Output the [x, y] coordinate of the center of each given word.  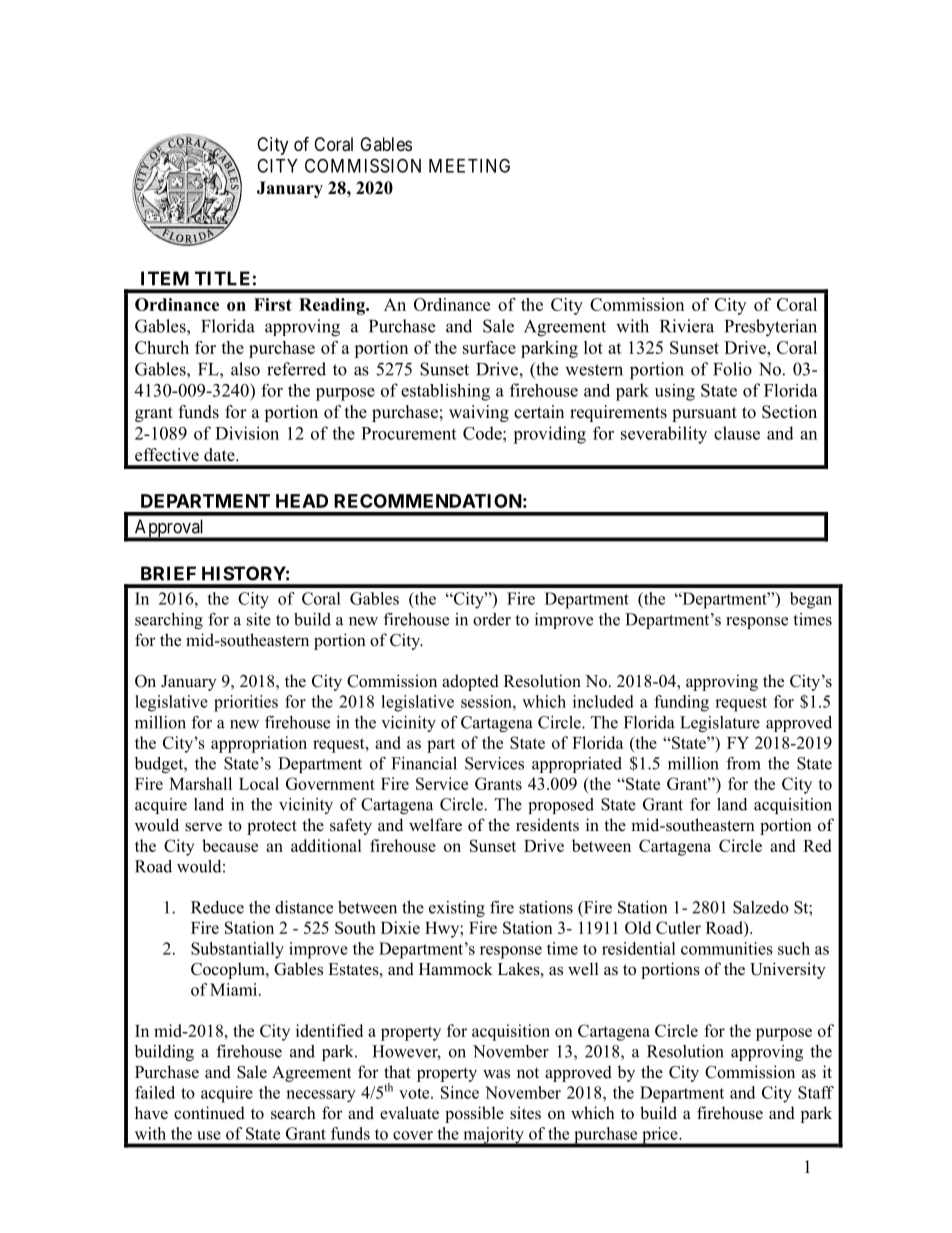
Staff [816, 1092]
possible [474, 1114]
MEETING [469, 165]
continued [209, 1113]
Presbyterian [771, 328]
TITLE [222, 278]
